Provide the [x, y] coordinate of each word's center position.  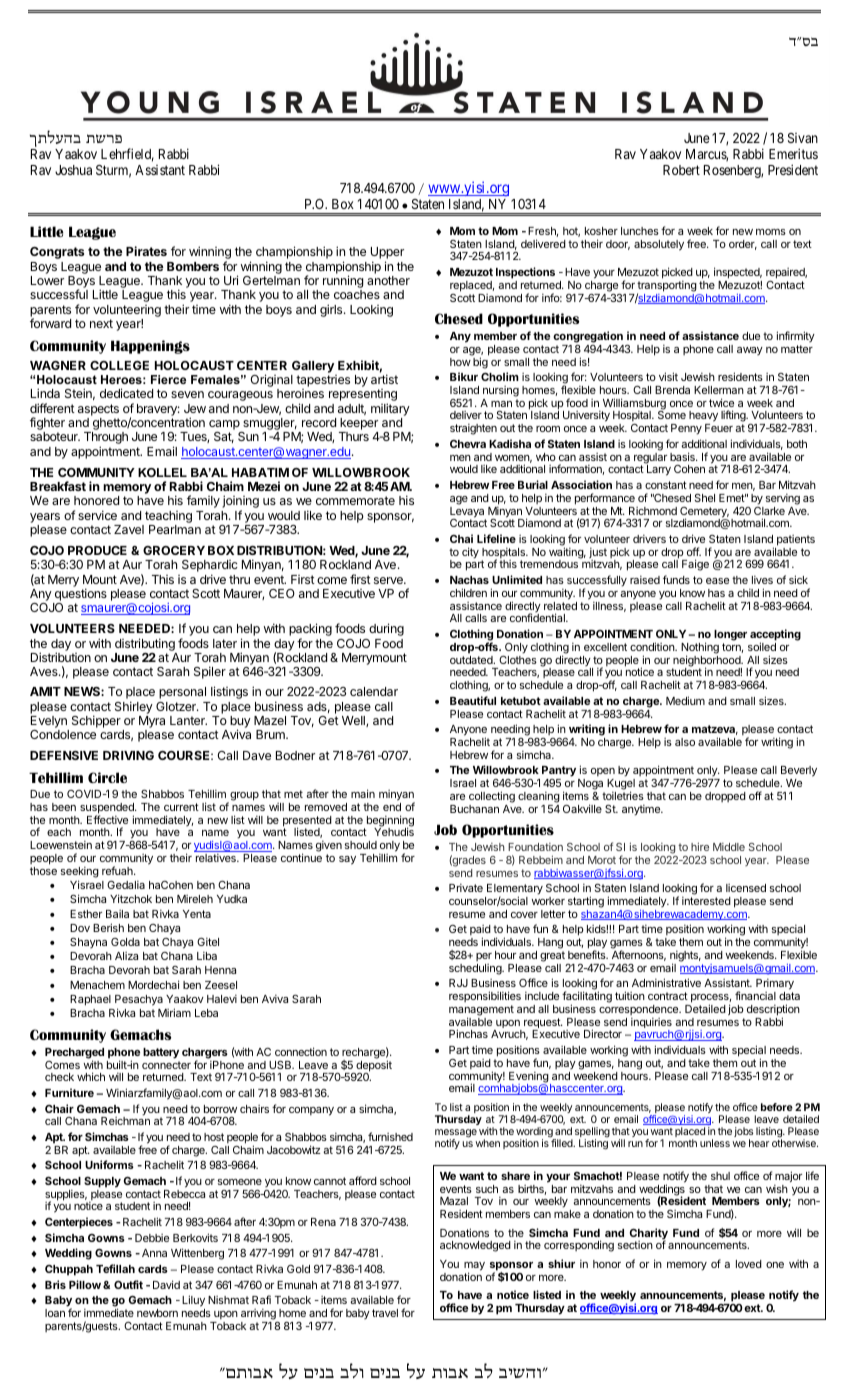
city [470, 553]
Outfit [128, 1284]
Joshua [73, 170]
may [474, 1267]
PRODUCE [97, 550]
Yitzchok [131, 898]
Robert [681, 170]
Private [466, 887]
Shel [705, 497]
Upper [387, 254]
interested [706, 900]
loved [749, 1264]
